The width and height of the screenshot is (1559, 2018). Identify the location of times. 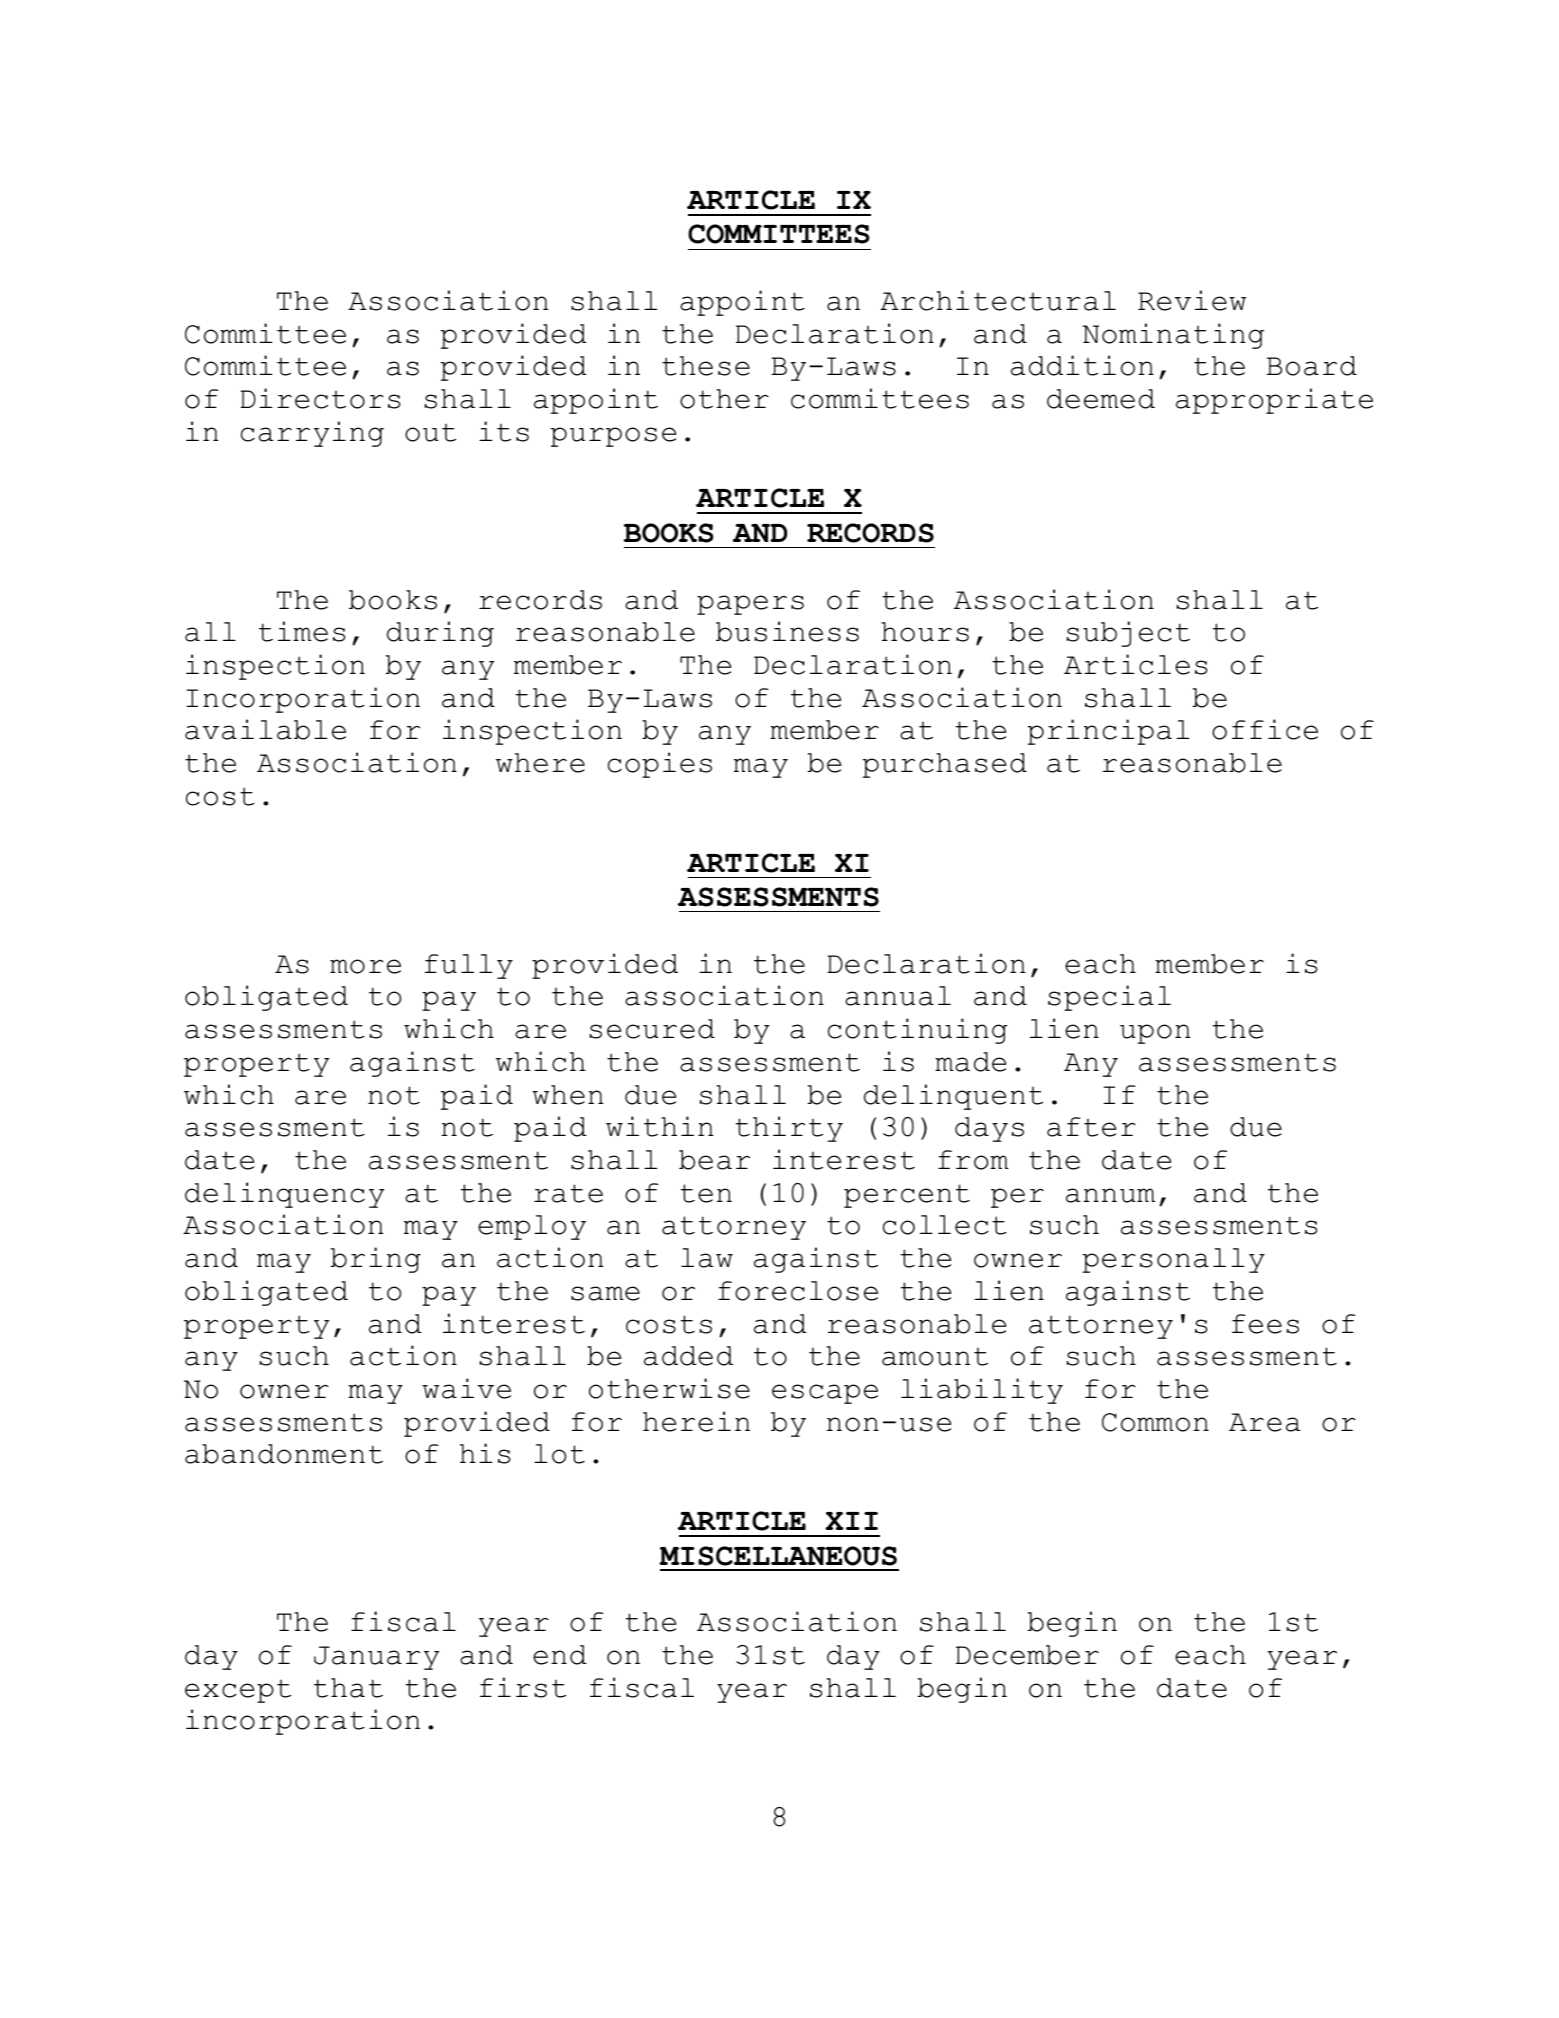
(302, 631).
